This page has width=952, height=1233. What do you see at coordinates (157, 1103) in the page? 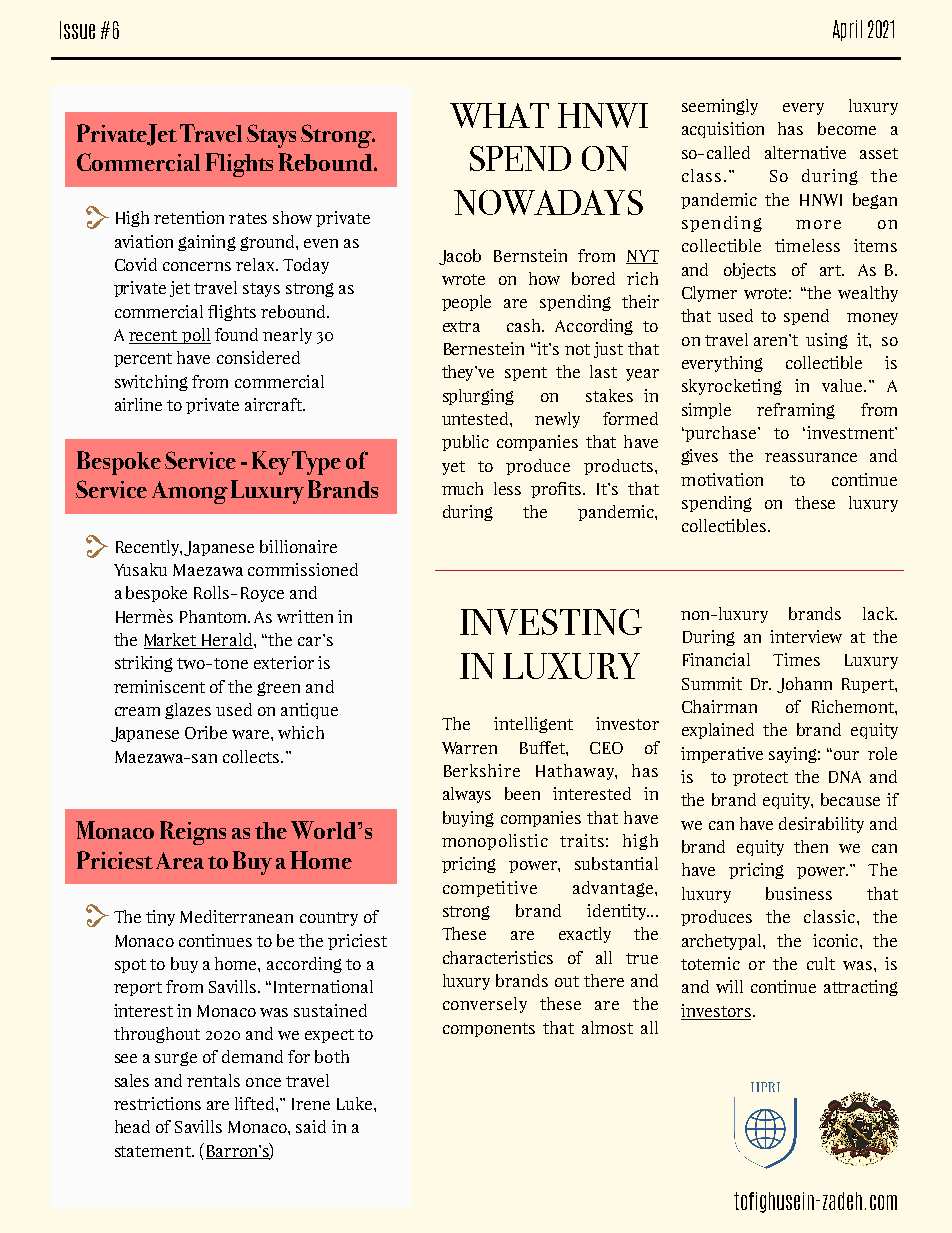
I see `restrictions` at bounding box center [157, 1103].
